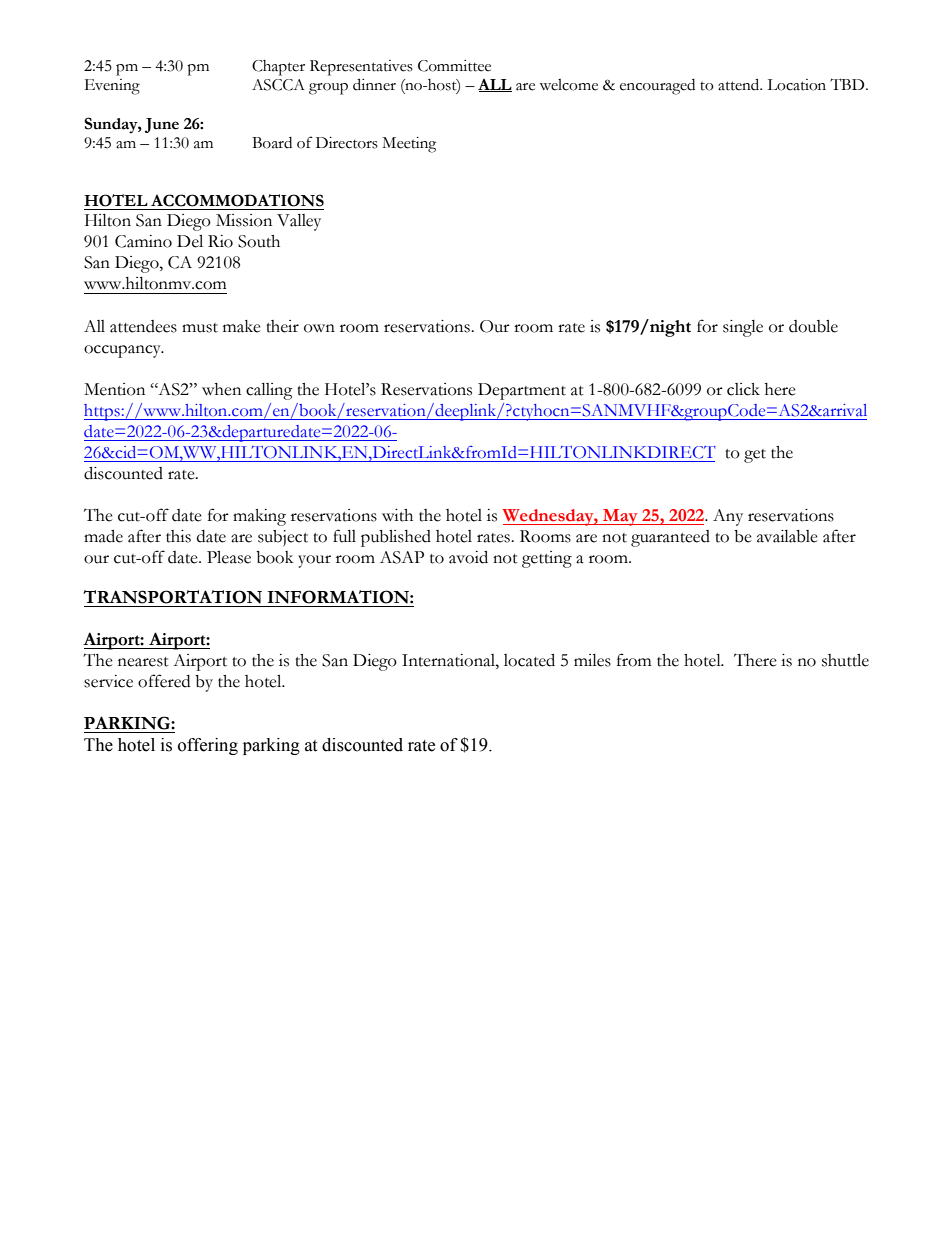 Image resolution: width=952 pixels, height=1233 pixels. What do you see at coordinates (112, 87) in the screenshot?
I see `Evening` at bounding box center [112, 87].
